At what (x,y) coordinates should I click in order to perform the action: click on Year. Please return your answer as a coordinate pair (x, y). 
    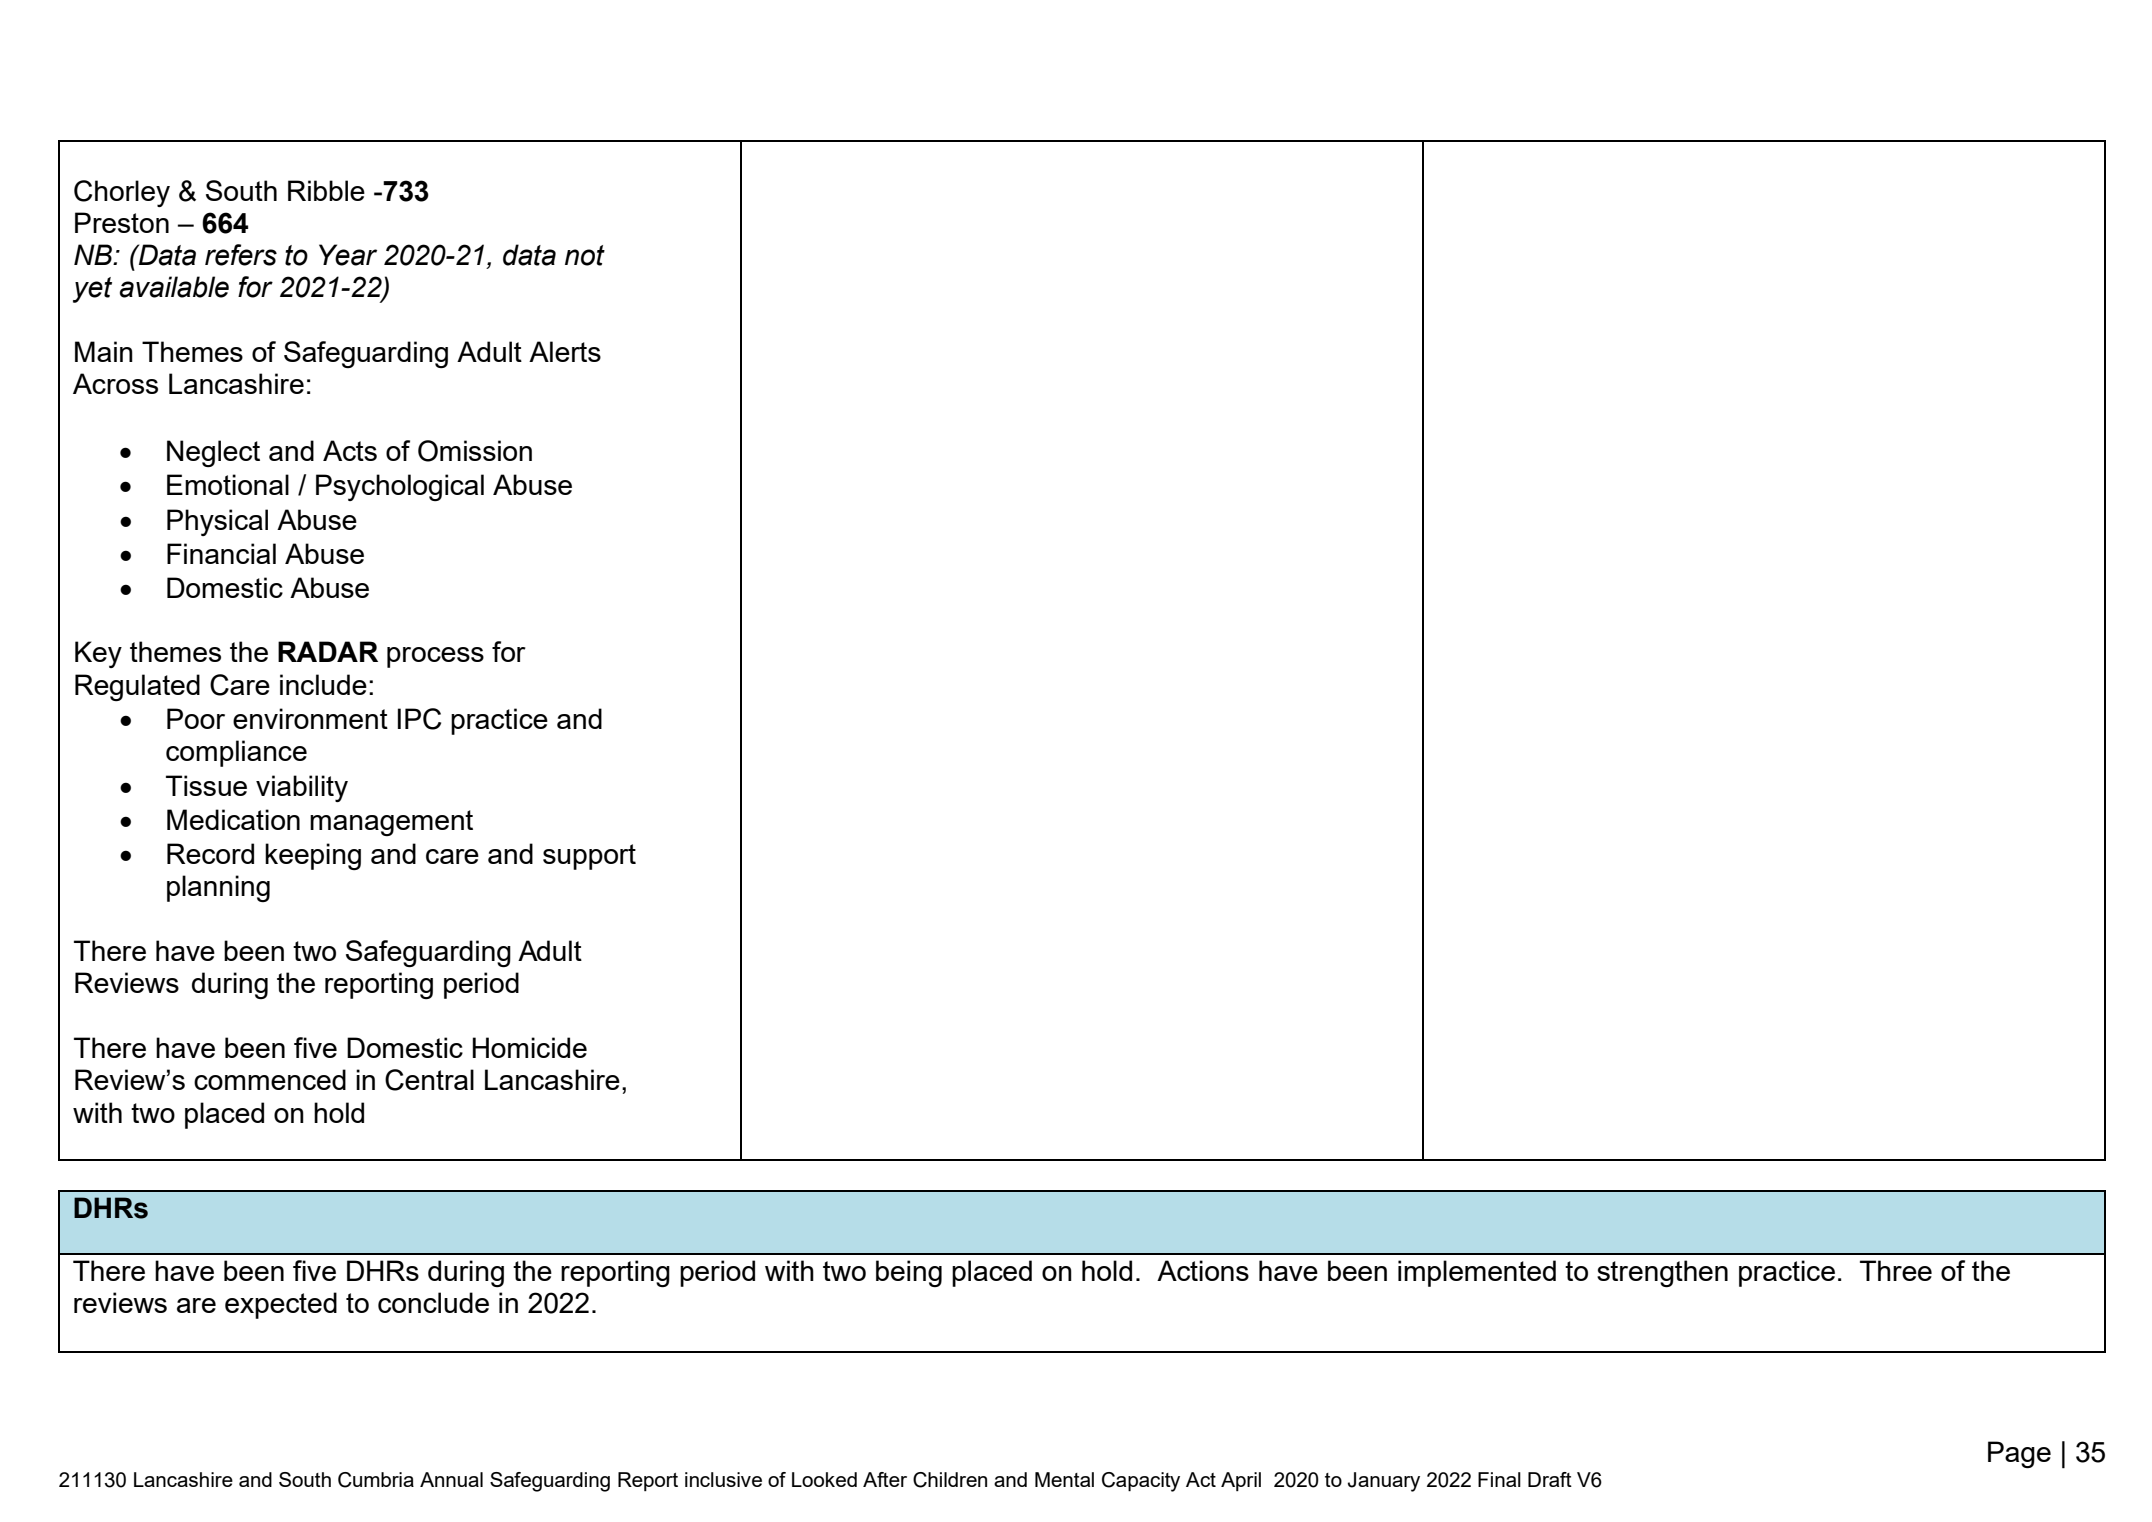
    Looking at the image, I should click on (348, 255).
